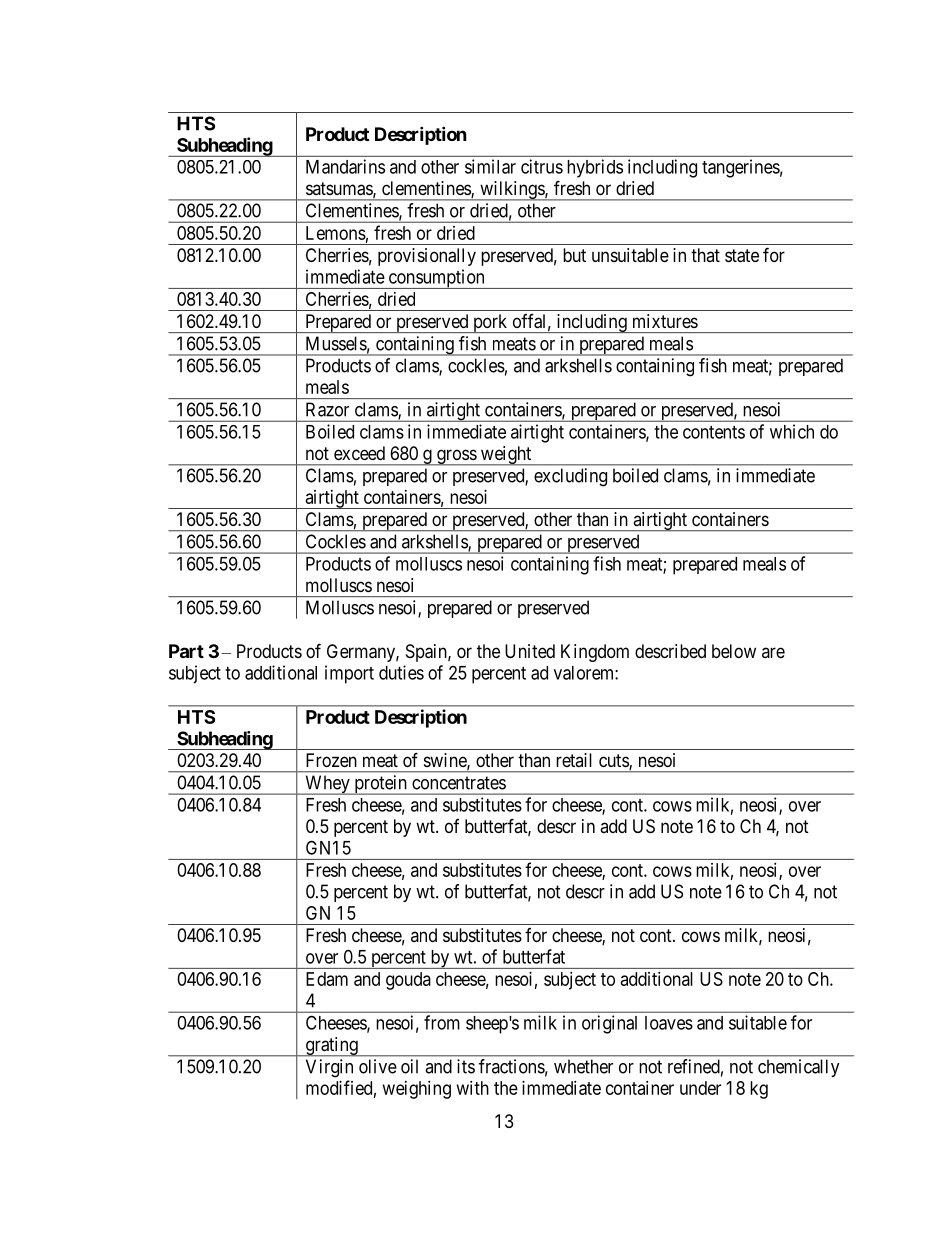  I want to click on under, so click(700, 1088).
